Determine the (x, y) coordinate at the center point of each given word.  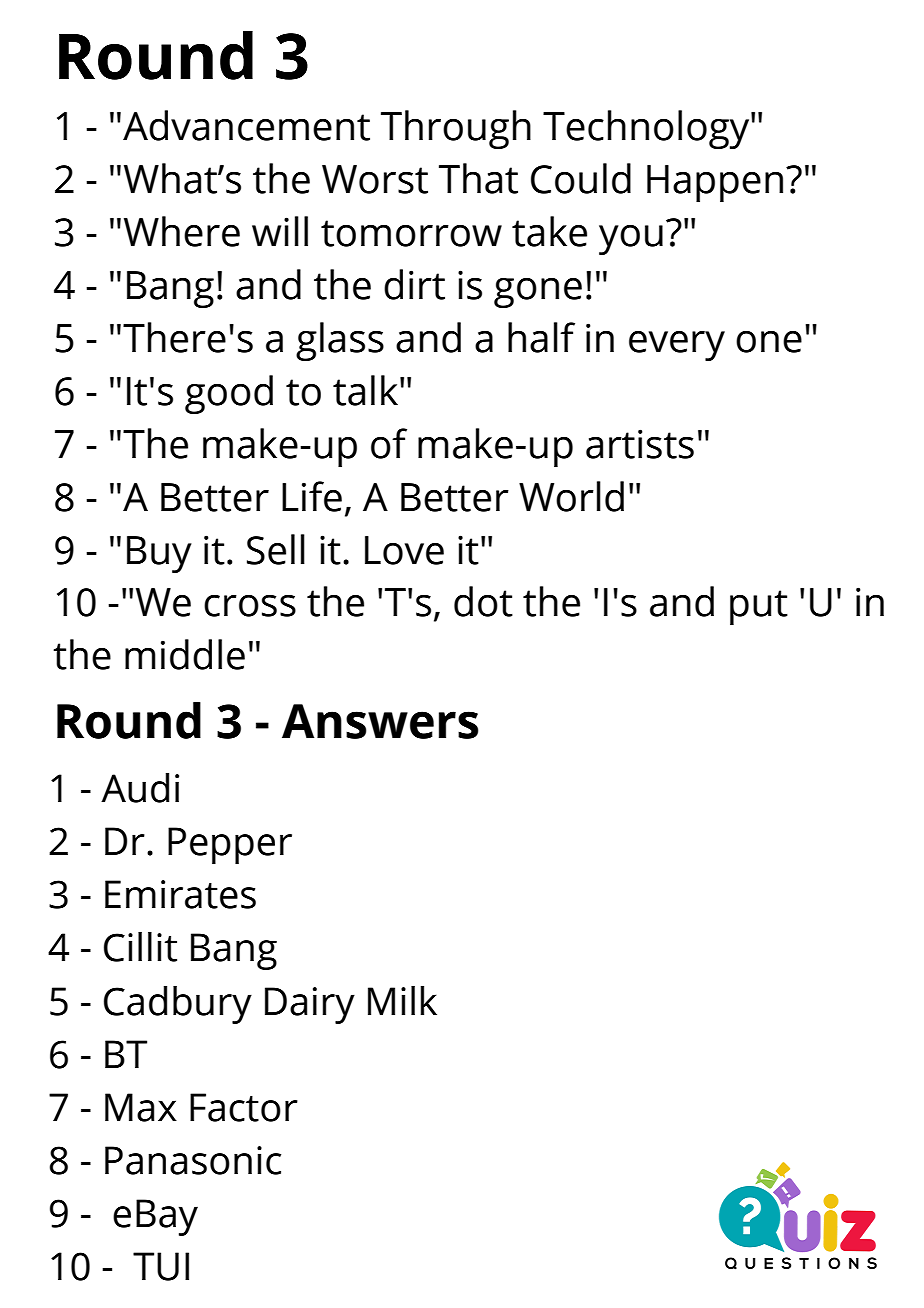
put (759, 607)
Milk (402, 1000)
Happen (715, 183)
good (229, 394)
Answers (380, 721)
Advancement (246, 125)
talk (365, 390)
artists (640, 444)
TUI (161, 1266)
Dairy (310, 1005)
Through (456, 129)
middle (185, 654)
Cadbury (178, 1005)
